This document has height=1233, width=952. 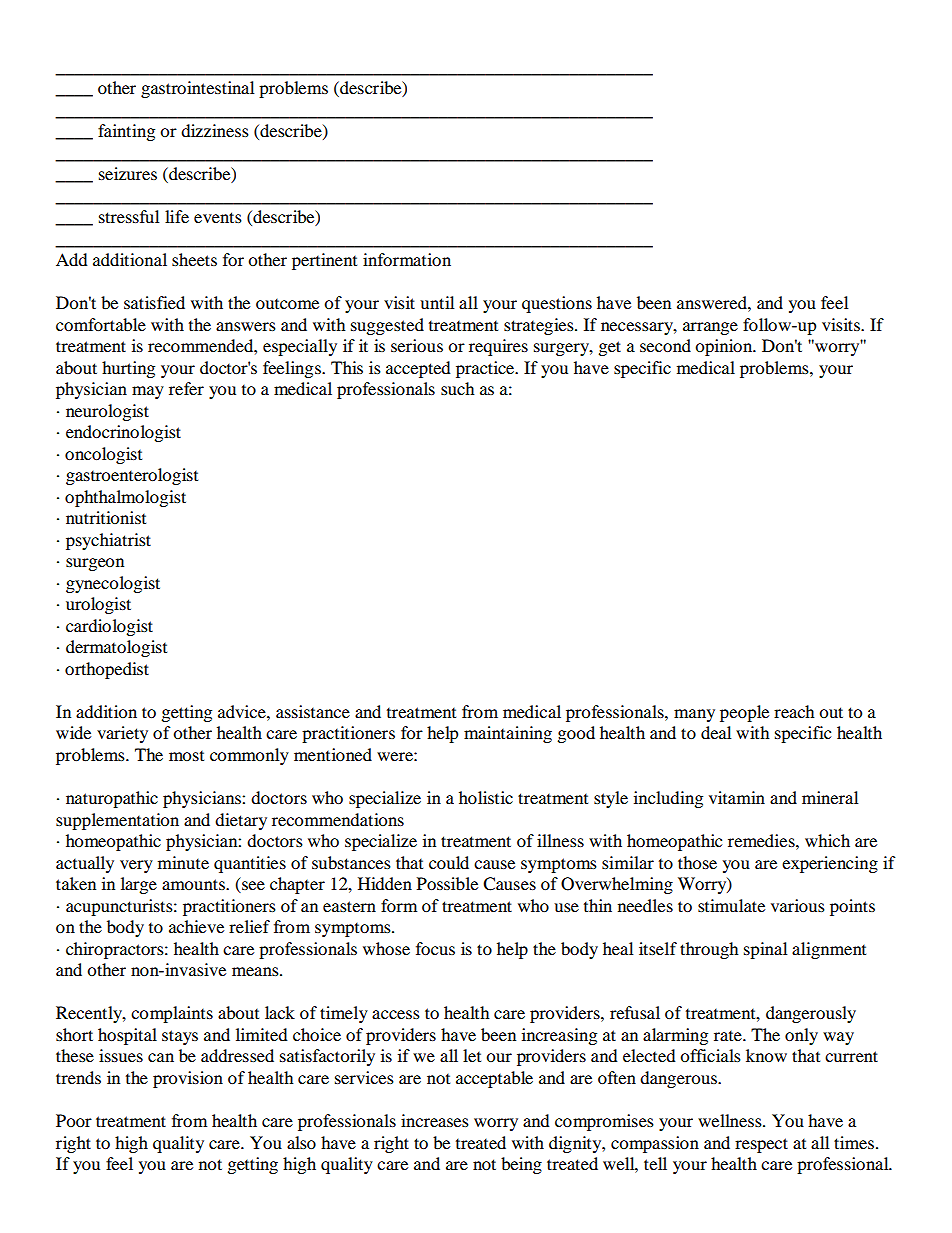 I want to click on arrange, so click(x=710, y=328).
